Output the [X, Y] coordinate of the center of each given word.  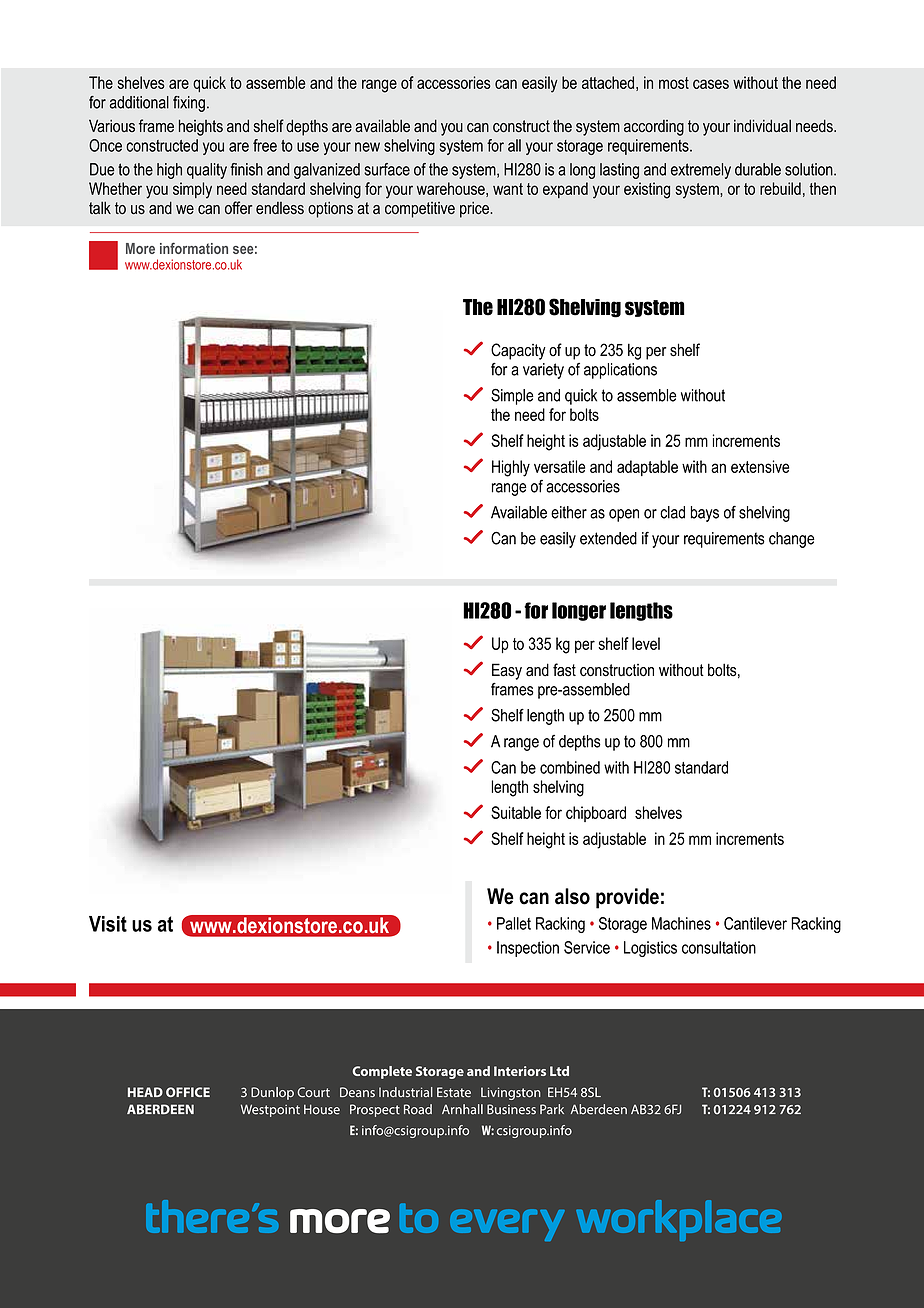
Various [112, 126]
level [646, 643]
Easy [507, 671]
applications [620, 371]
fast [564, 670]
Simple [512, 396]
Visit [108, 924]
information [194, 248]
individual [762, 126]
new [367, 147]
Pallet [514, 923]
